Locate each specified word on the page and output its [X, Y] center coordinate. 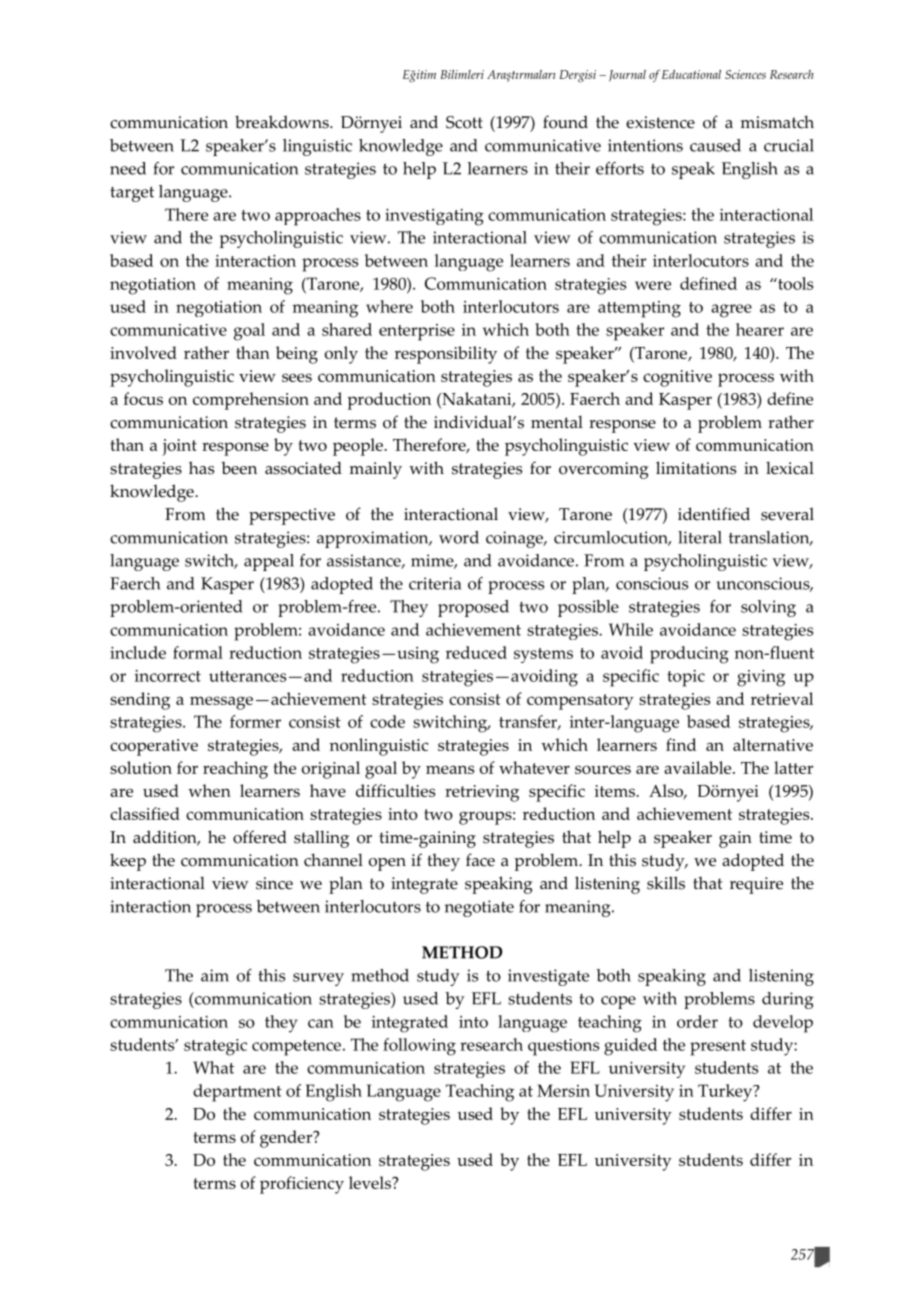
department [237, 1093]
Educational [691, 74]
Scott [464, 122]
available [699, 767]
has [201, 468]
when [209, 790]
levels [371, 1182]
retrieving [482, 793]
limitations [696, 468]
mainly [376, 470]
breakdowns [283, 122]
